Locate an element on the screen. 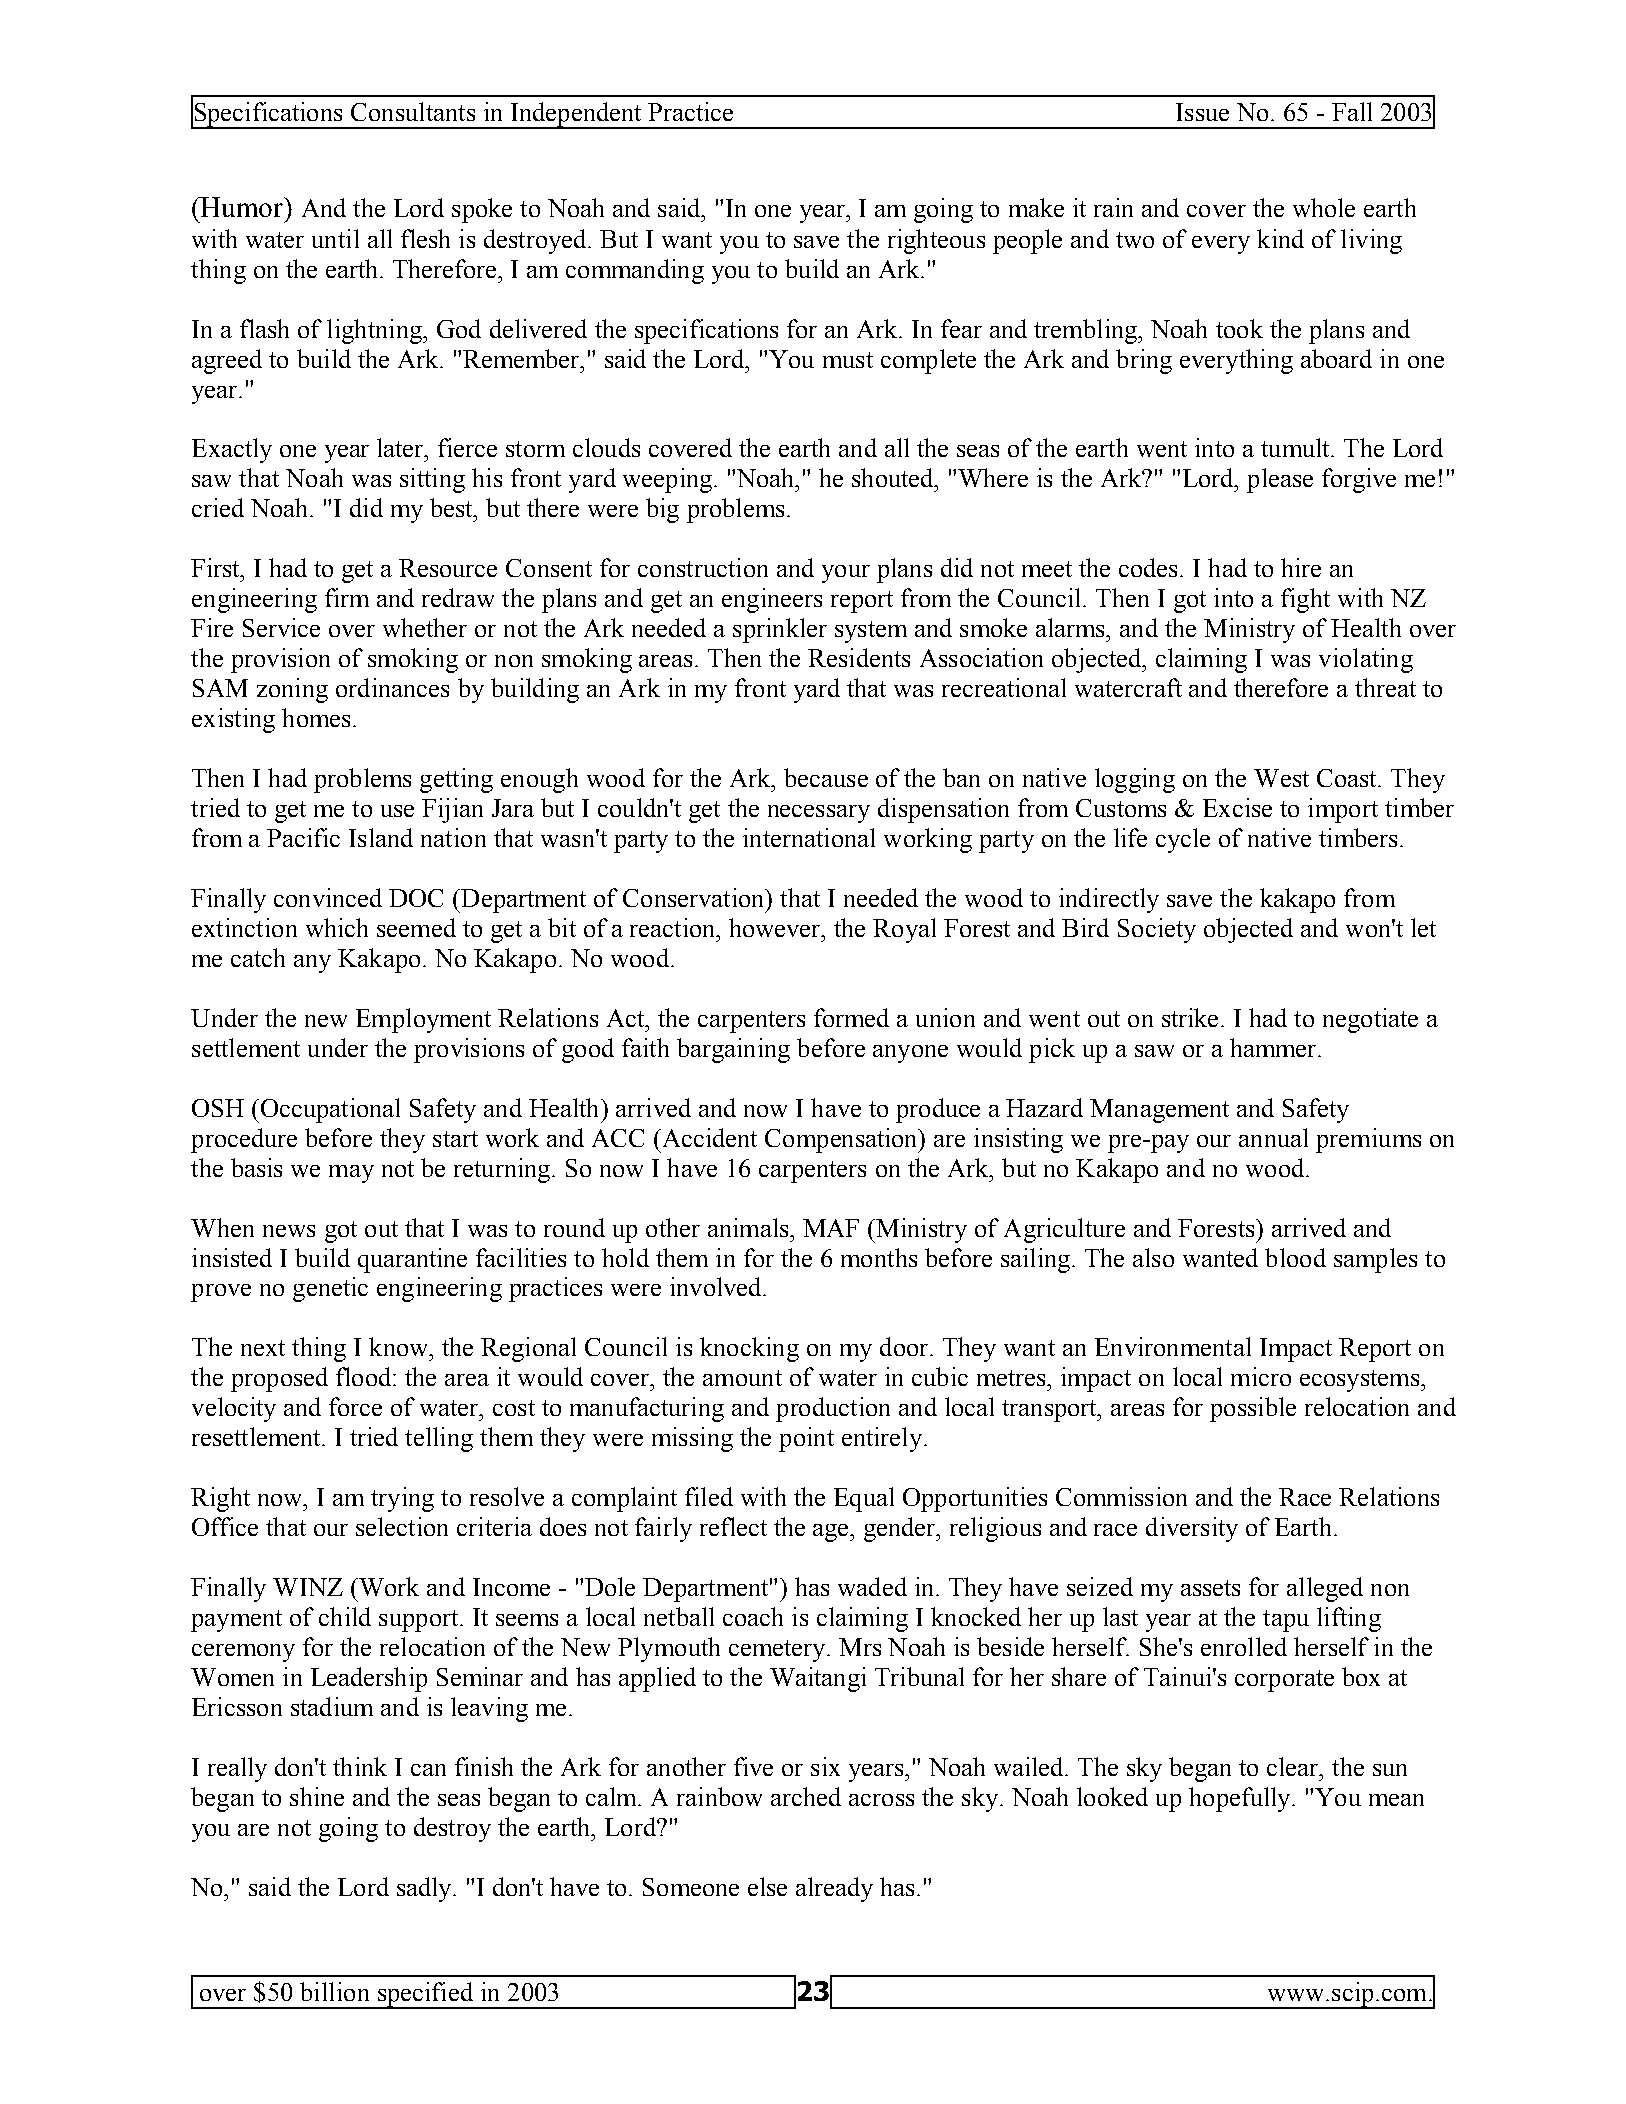 The width and height of the screenshot is (1626, 2104). whole is located at coordinates (1324, 207).
